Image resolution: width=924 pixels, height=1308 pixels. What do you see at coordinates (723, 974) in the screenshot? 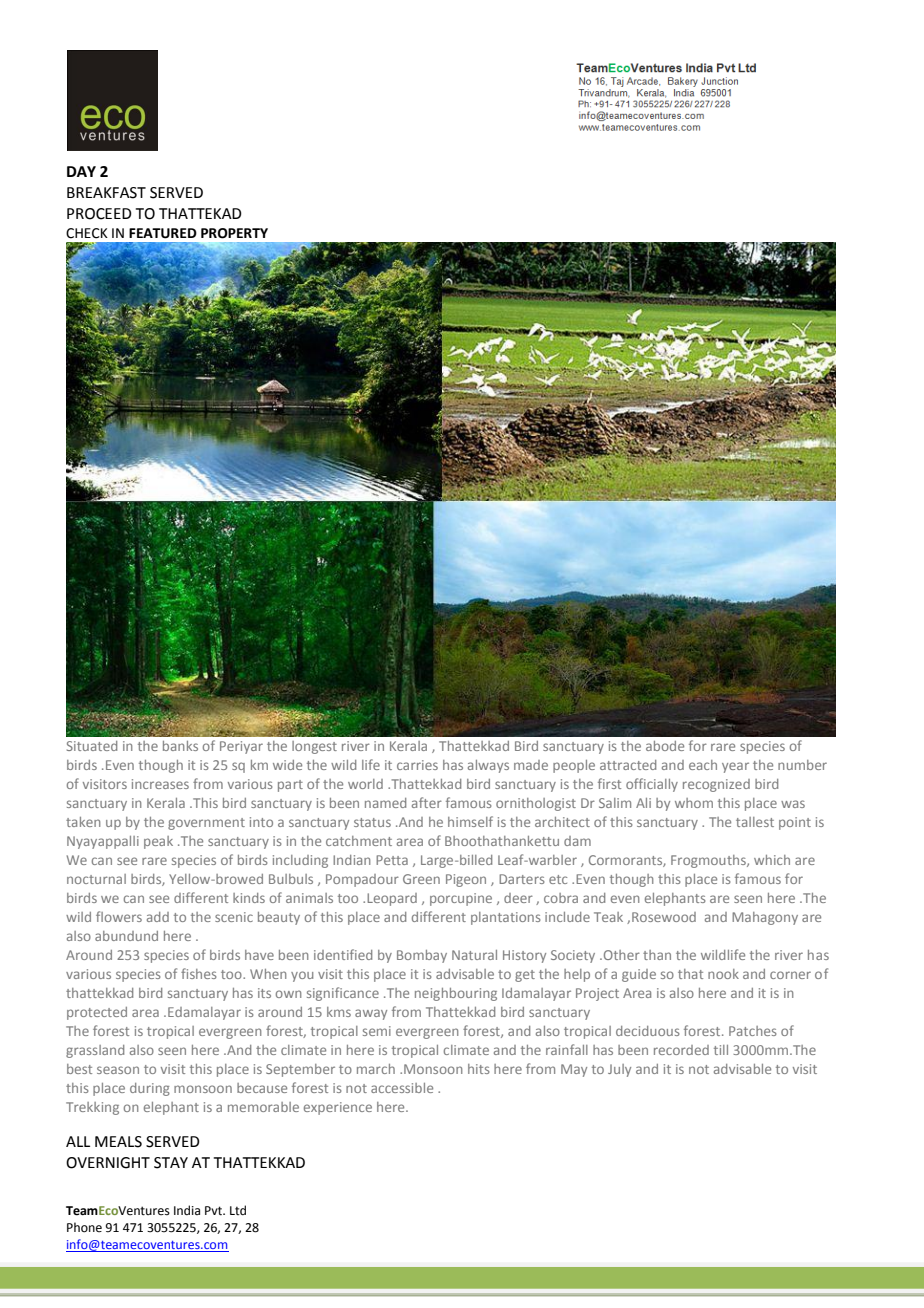
I see `nook` at bounding box center [723, 974].
